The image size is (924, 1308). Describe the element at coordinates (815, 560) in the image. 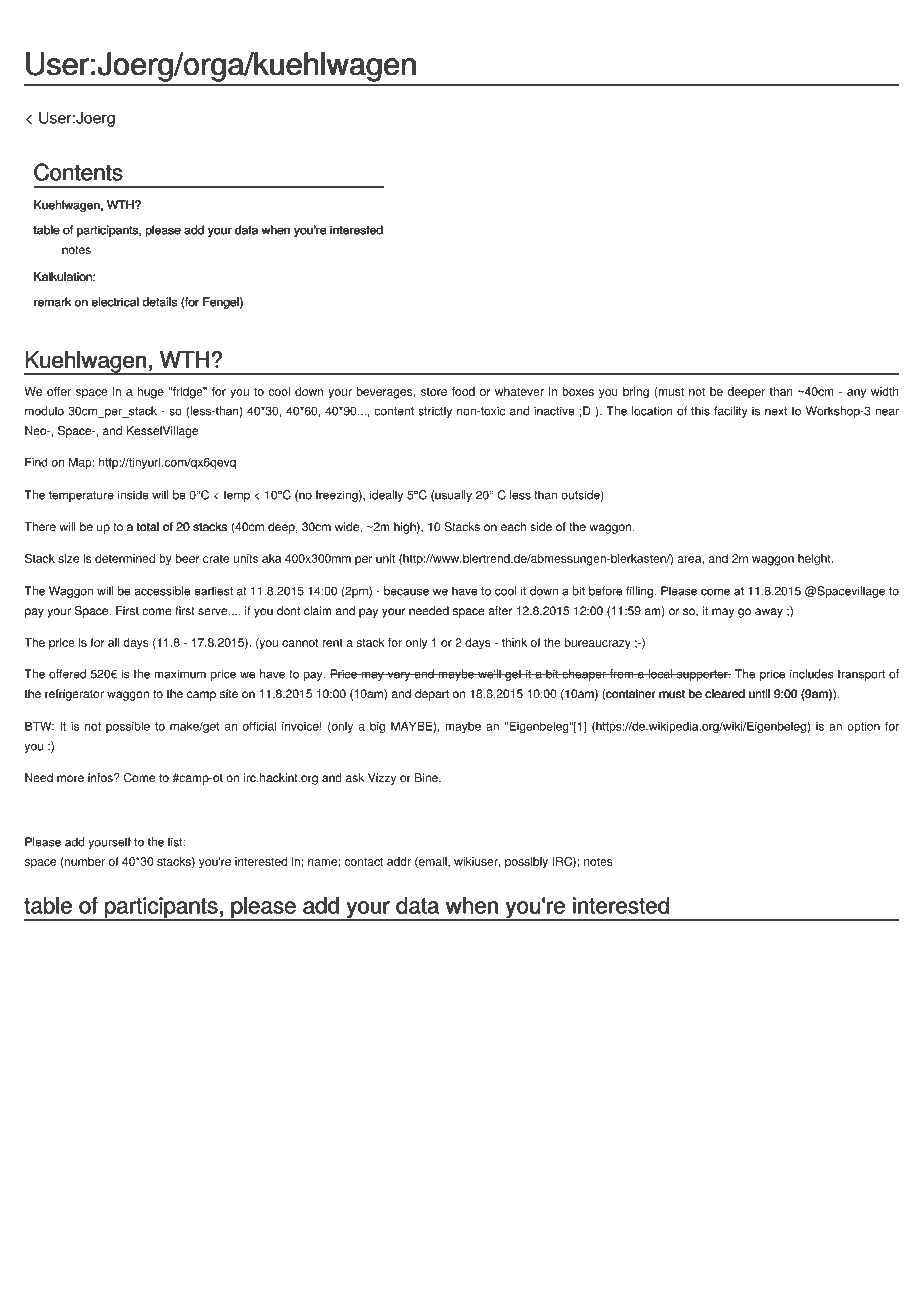

I see `height` at that location.
